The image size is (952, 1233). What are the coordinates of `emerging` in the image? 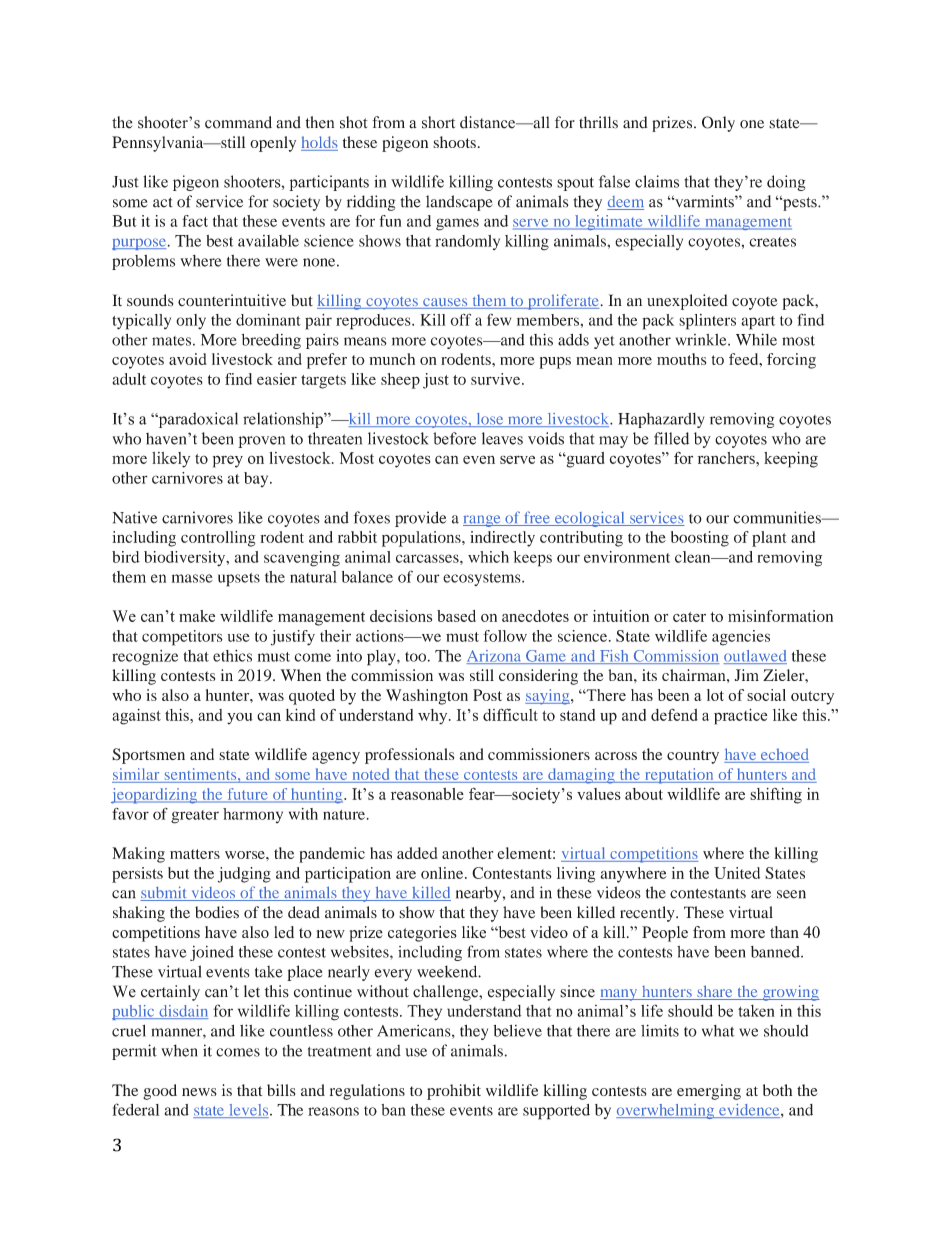 It's located at (709, 1092).
